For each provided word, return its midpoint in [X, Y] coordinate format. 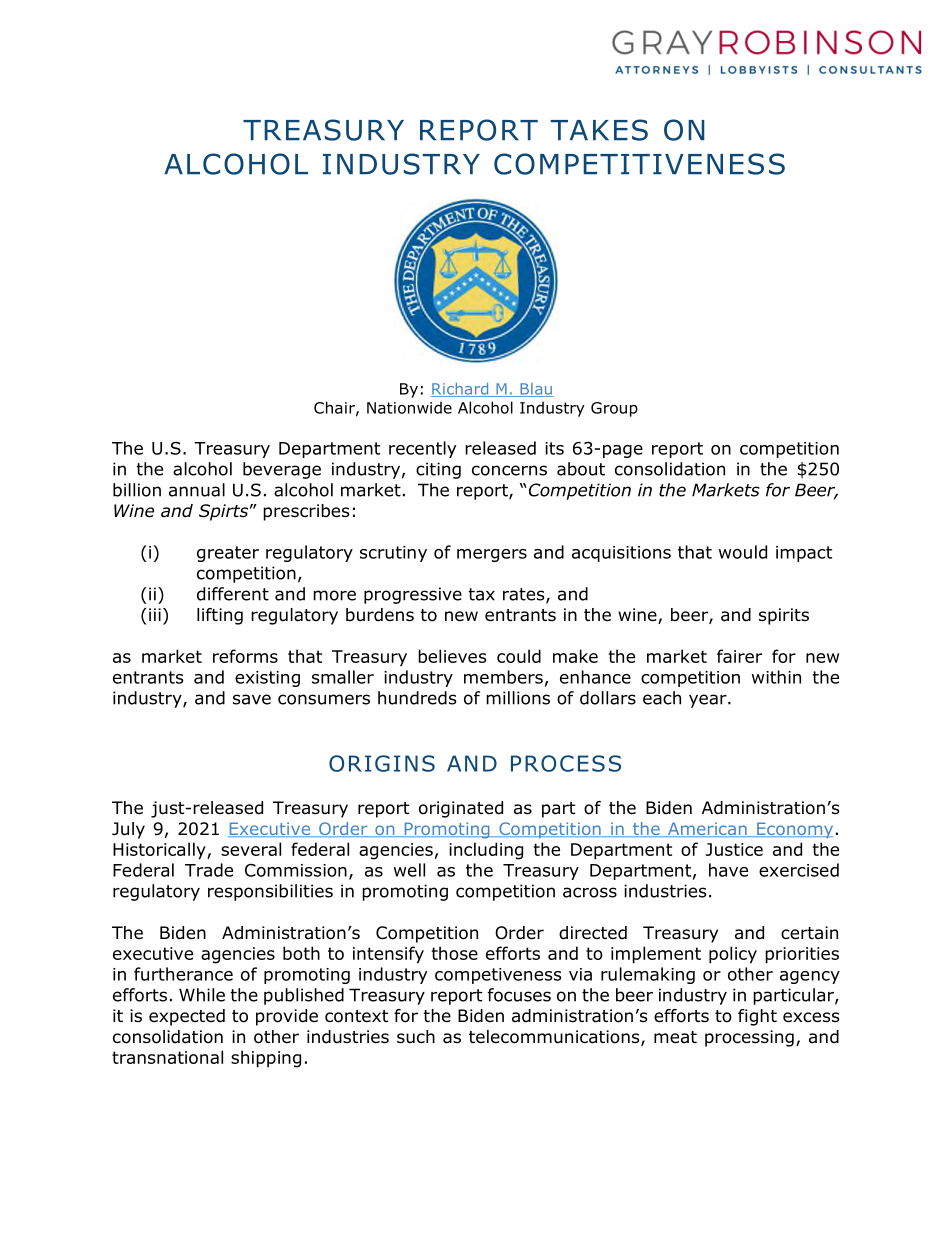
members [503, 677]
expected [187, 1017]
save [252, 699]
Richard [461, 390]
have [728, 870]
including [486, 851]
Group [614, 409]
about [581, 469]
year [709, 701]
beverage [282, 470]
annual [197, 490]
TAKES [599, 130]
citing [438, 470]
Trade [209, 870]
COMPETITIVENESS [639, 164]
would [743, 552]
